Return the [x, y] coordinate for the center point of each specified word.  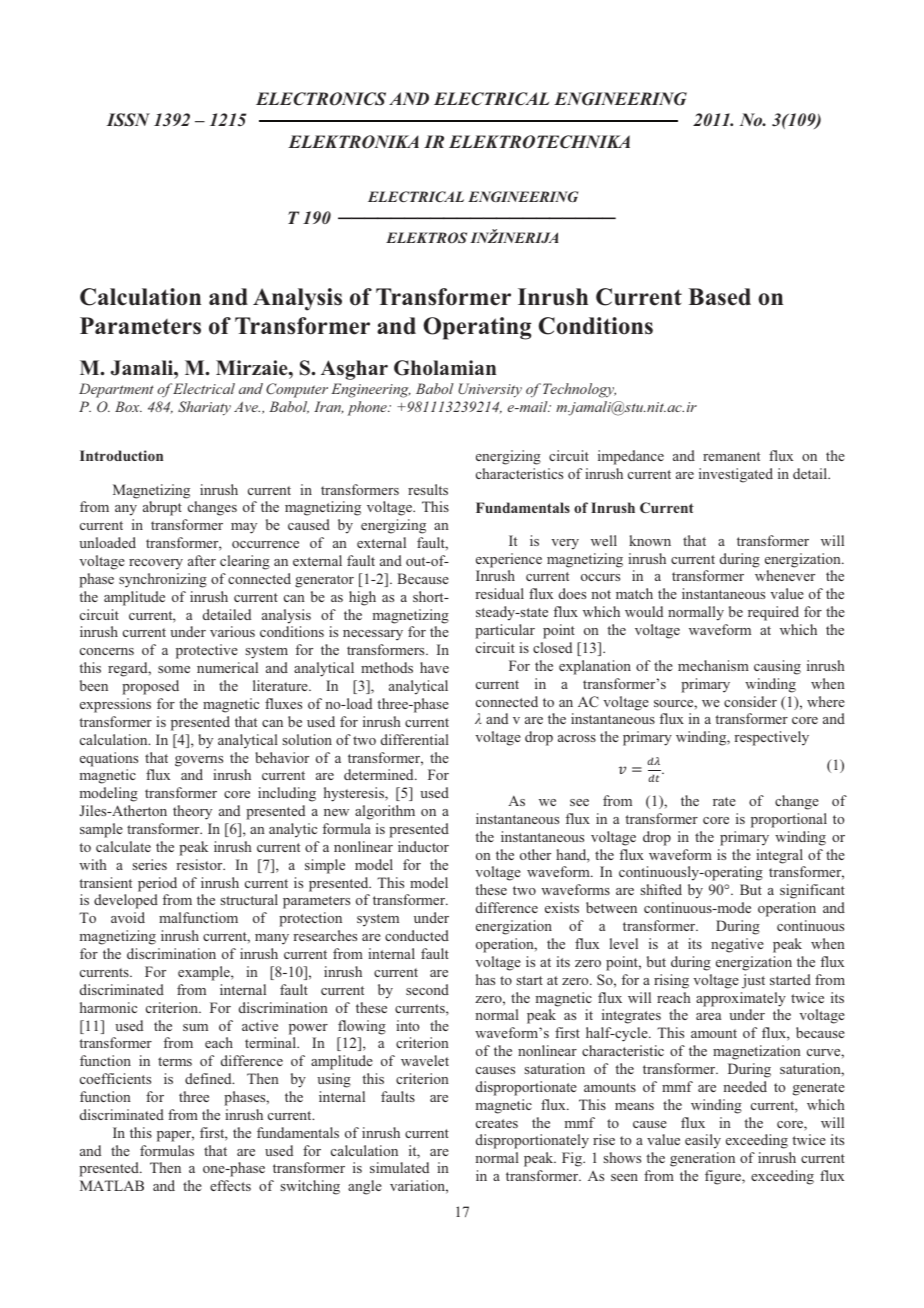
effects [230, 1185]
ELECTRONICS [321, 99]
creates [497, 1123]
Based [720, 297]
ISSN [128, 120]
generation [702, 1159]
